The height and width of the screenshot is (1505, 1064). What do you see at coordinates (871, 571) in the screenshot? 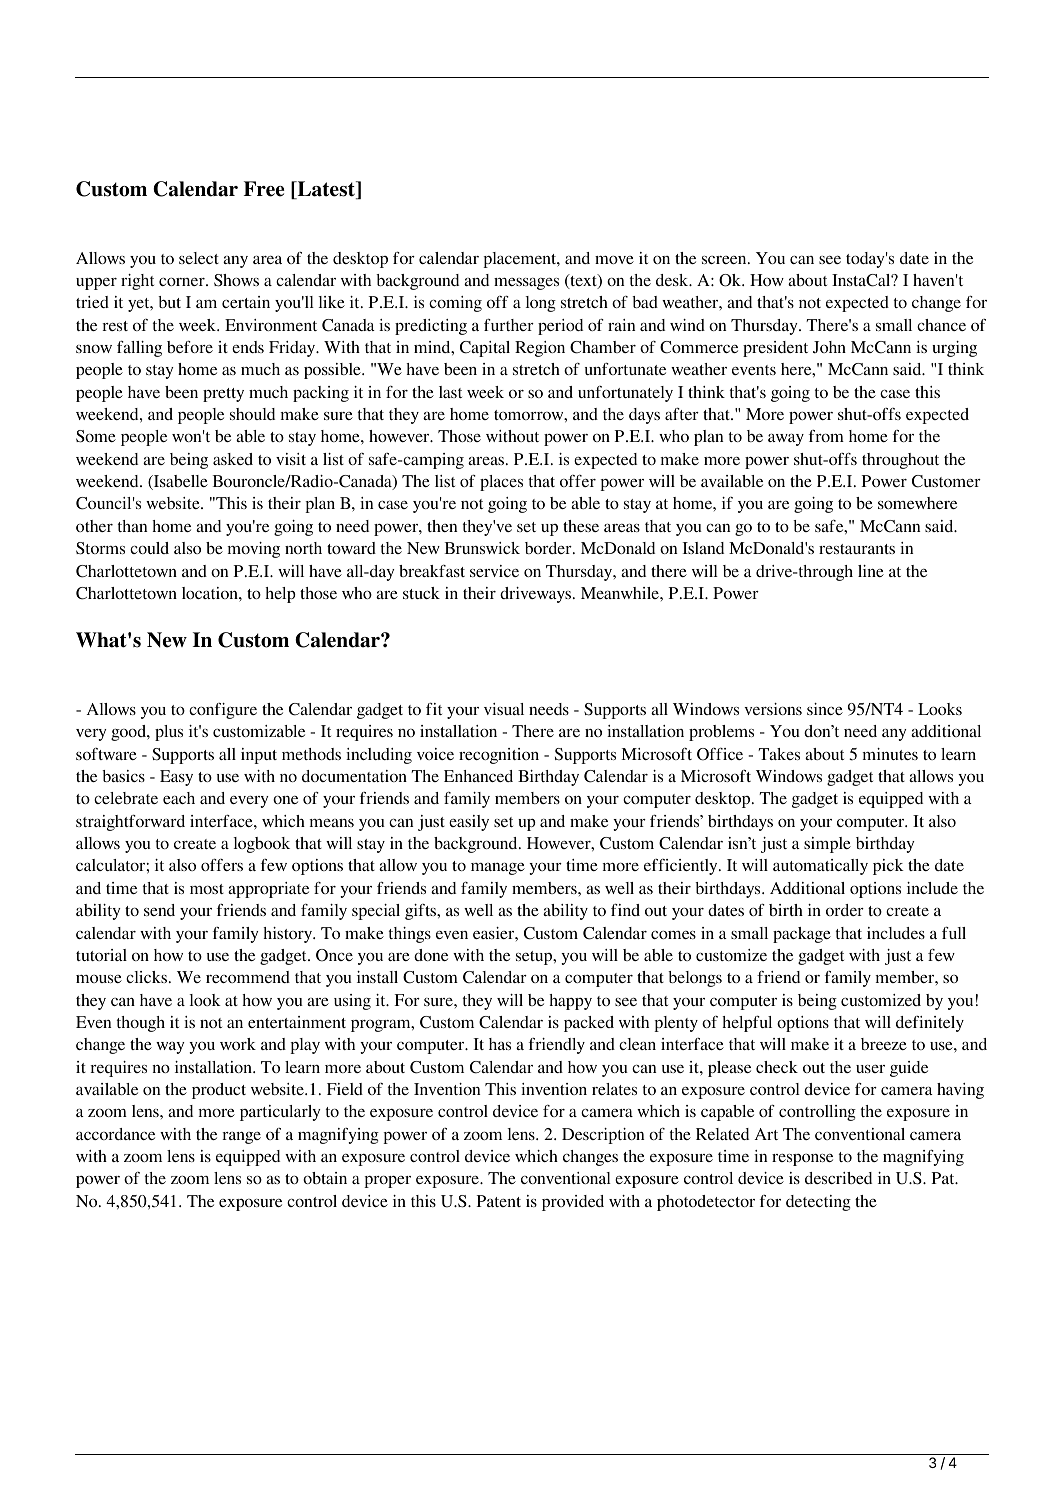
I see `line` at bounding box center [871, 571].
